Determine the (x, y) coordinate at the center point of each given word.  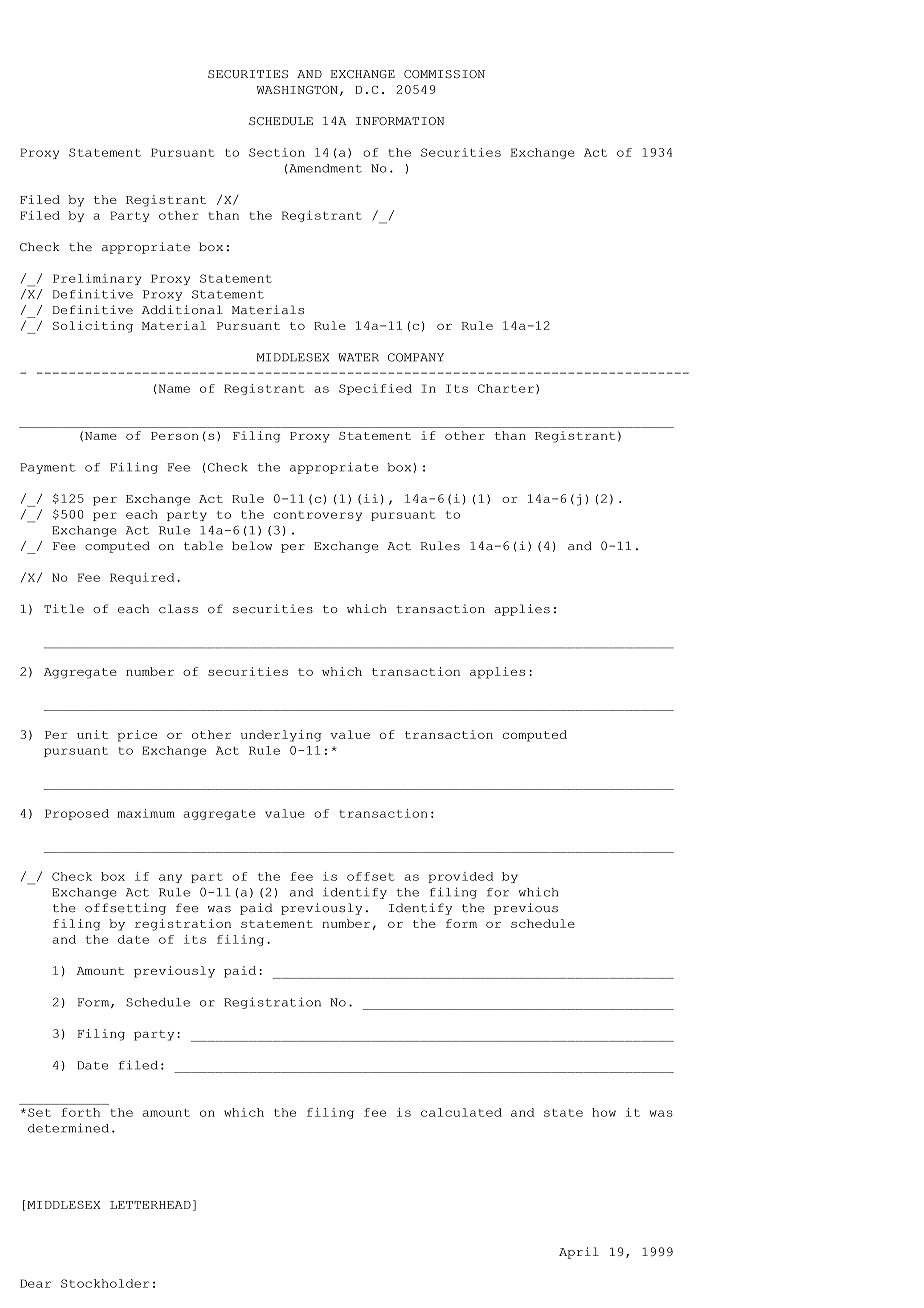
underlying (281, 736)
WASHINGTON (297, 89)
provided (461, 877)
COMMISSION (444, 74)
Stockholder (105, 1283)
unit (92, 734)
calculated (461, 1112)
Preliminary (97, 279)
